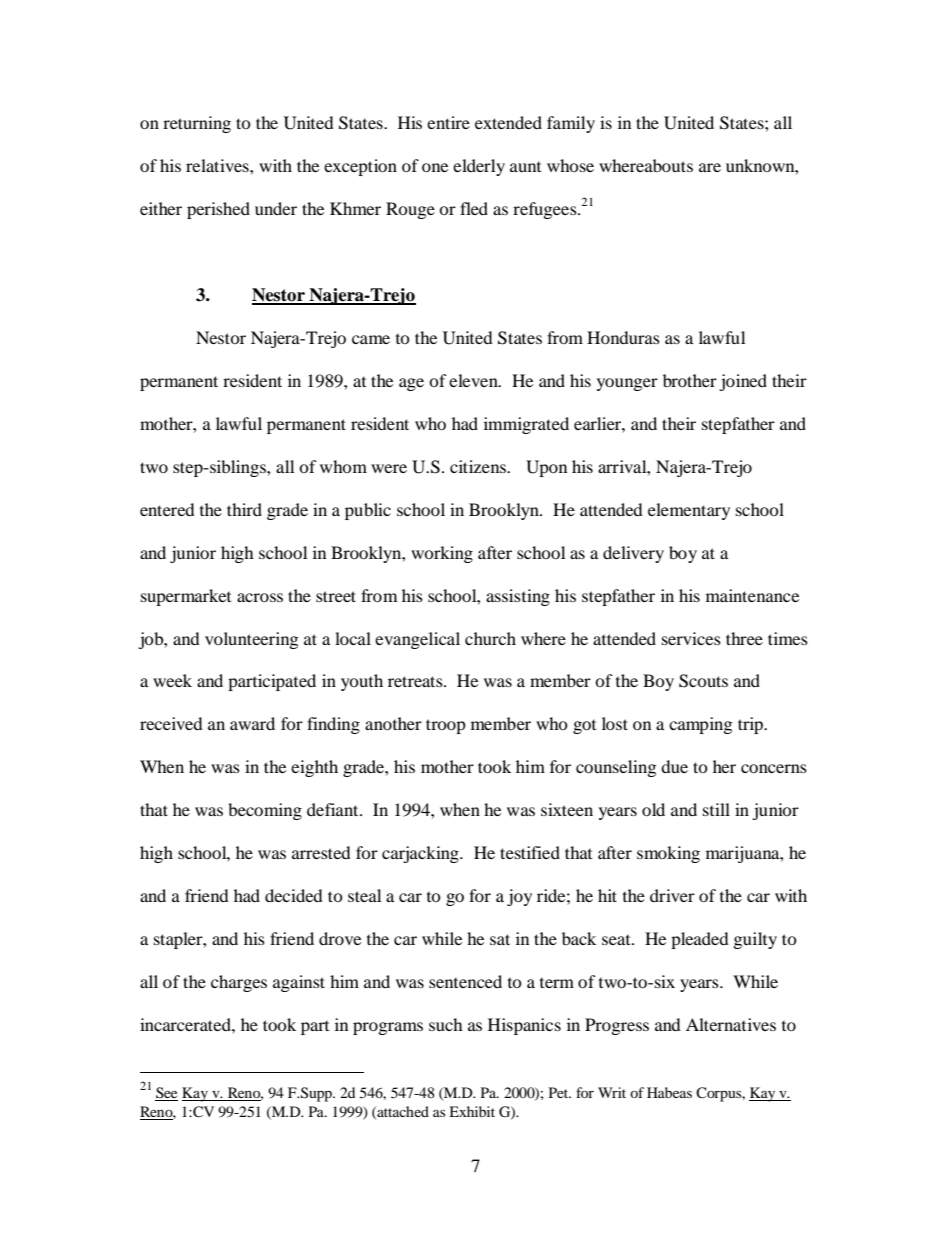 The width and height of the screenshot is (952, 1233). What do you see at coordinates (490, 638) in the screenshot?
I see `church` at bounding box center [490, 638].
